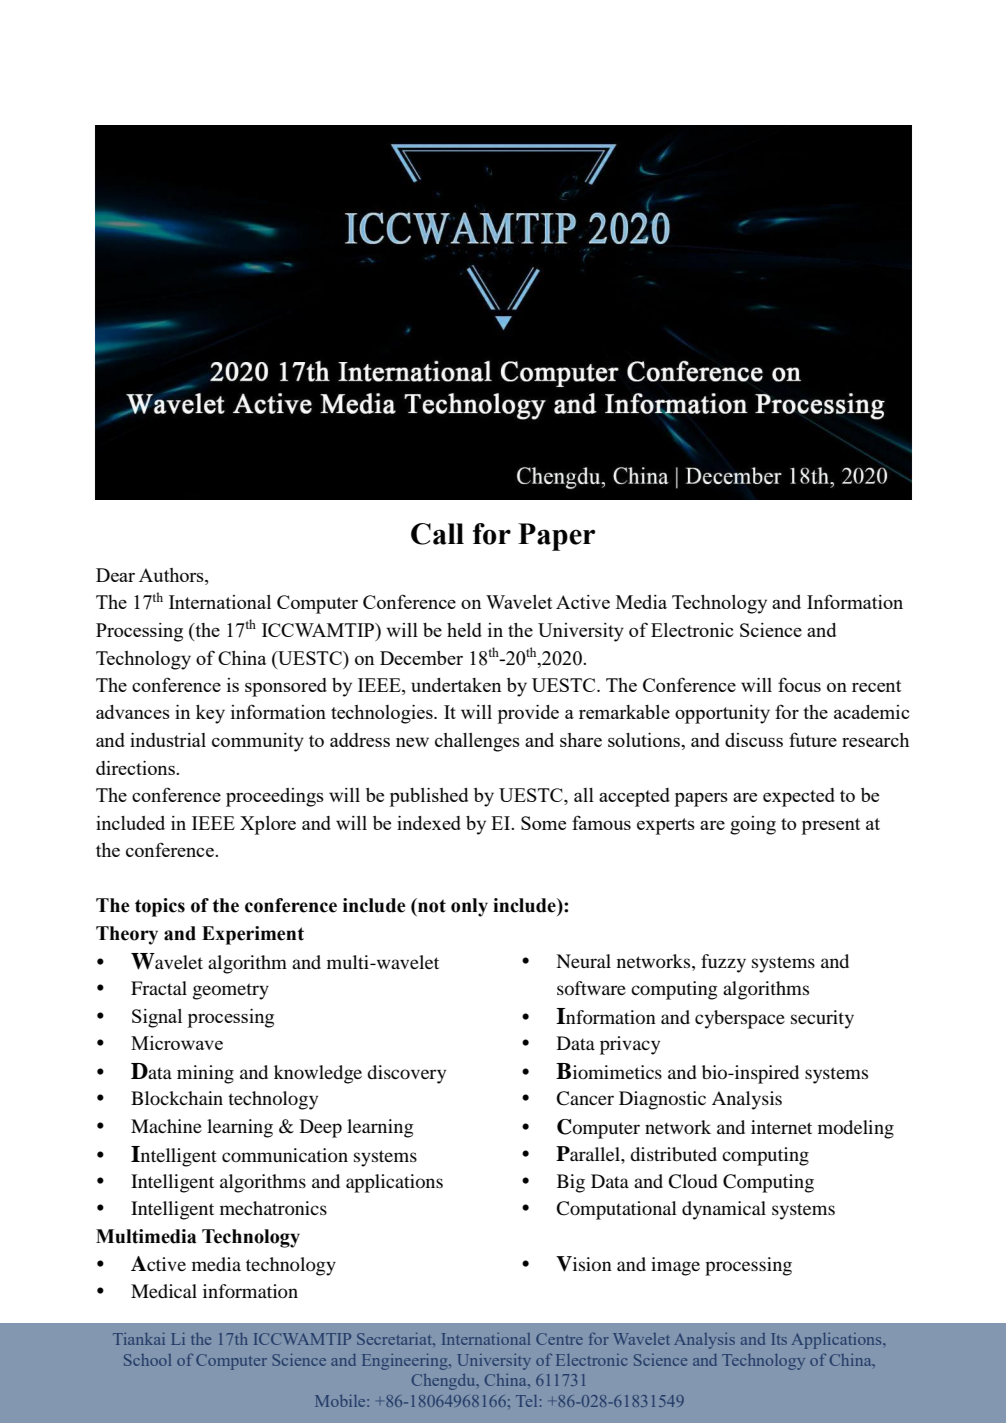 Image resolution: width=1006 pixels, height=1423 pixels. I want to click on Its, so click(779, 1339).
